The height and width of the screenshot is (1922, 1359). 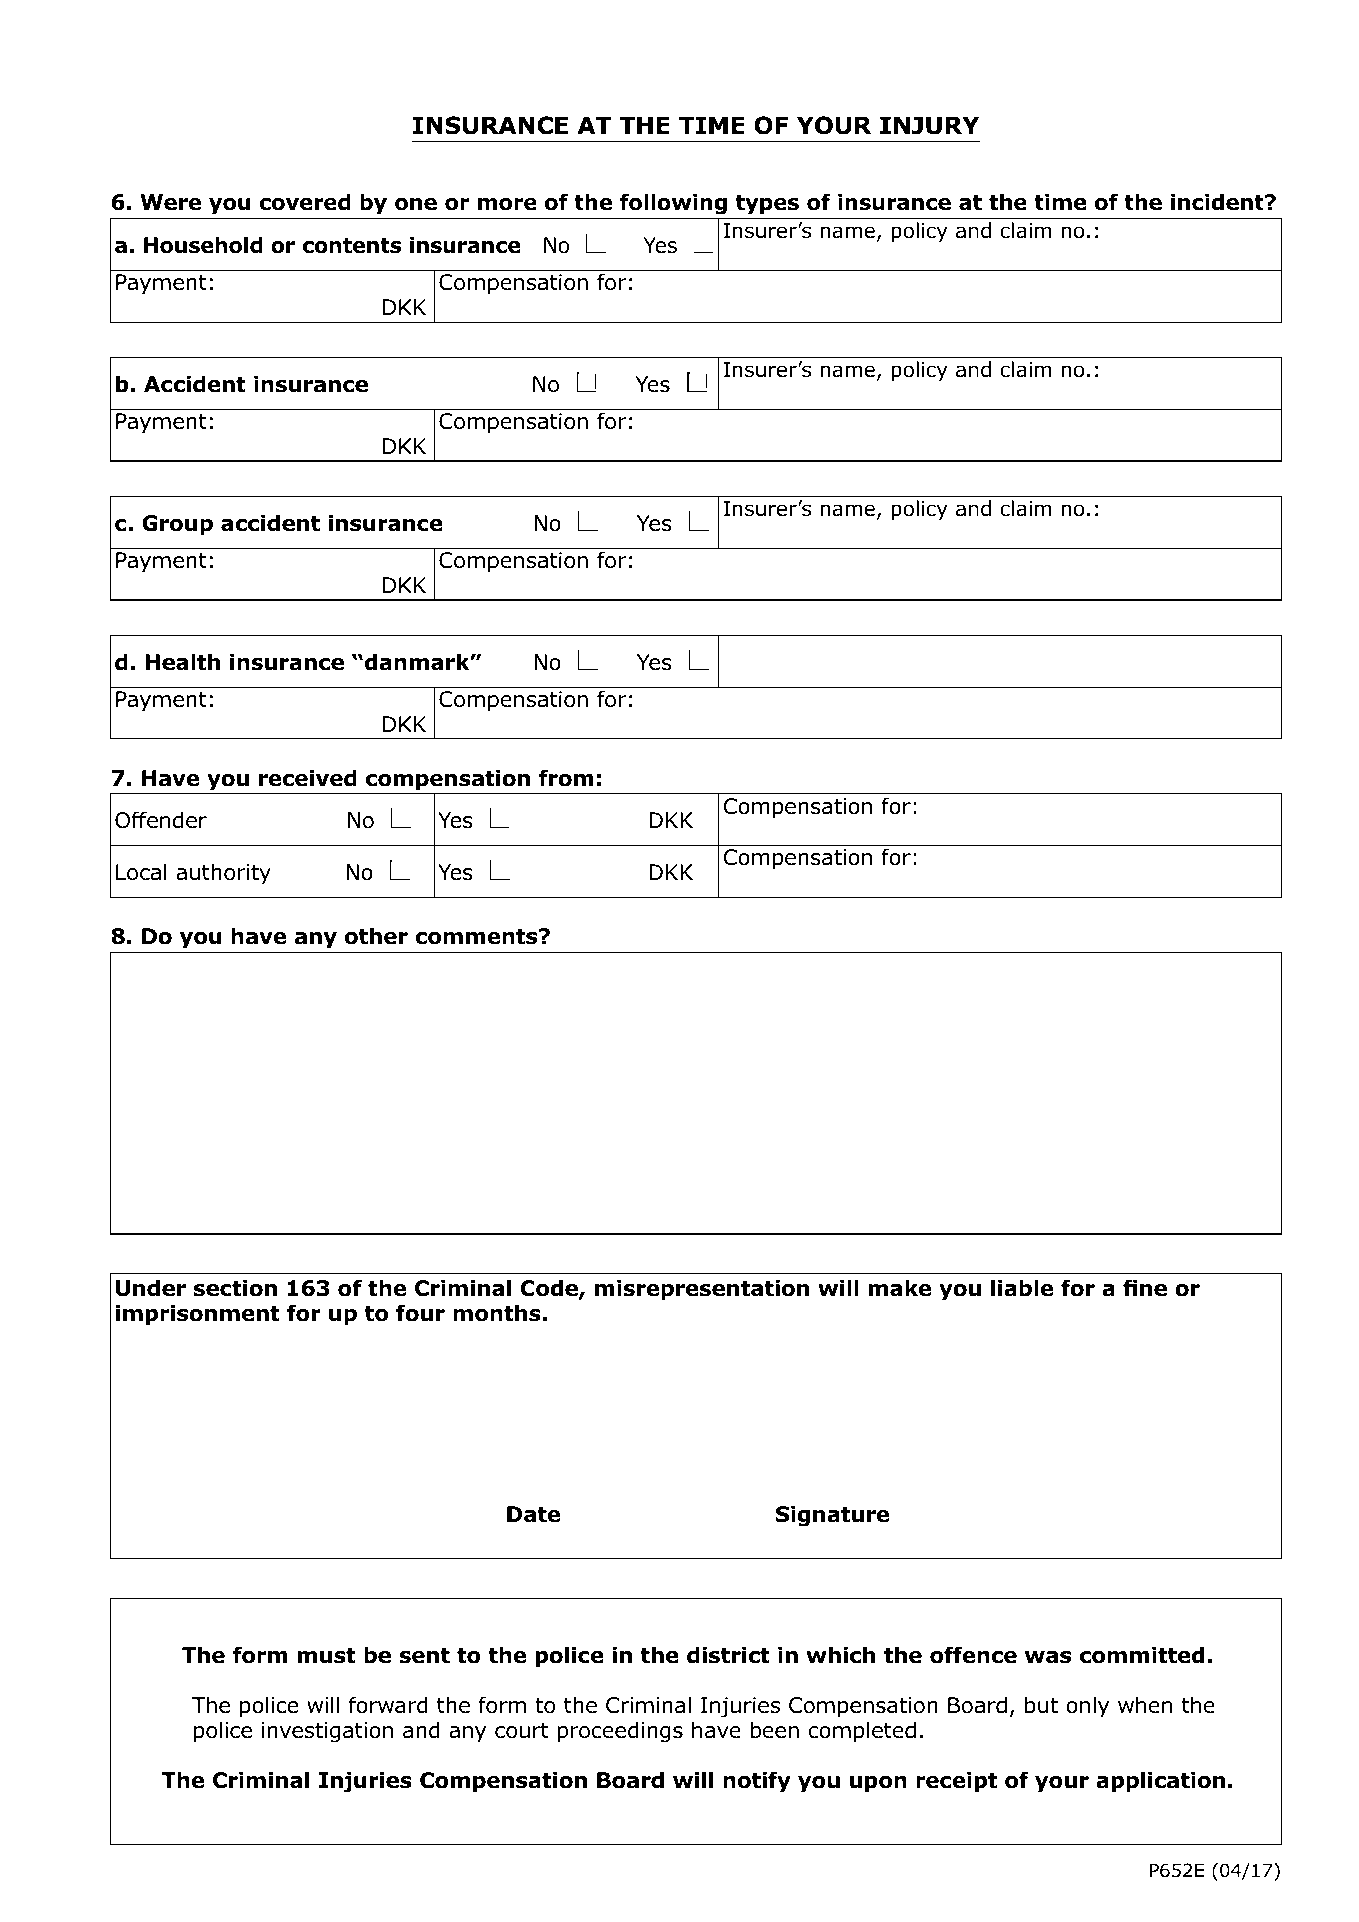 I want to click on proceedings, so click(x=620, y=1732).
